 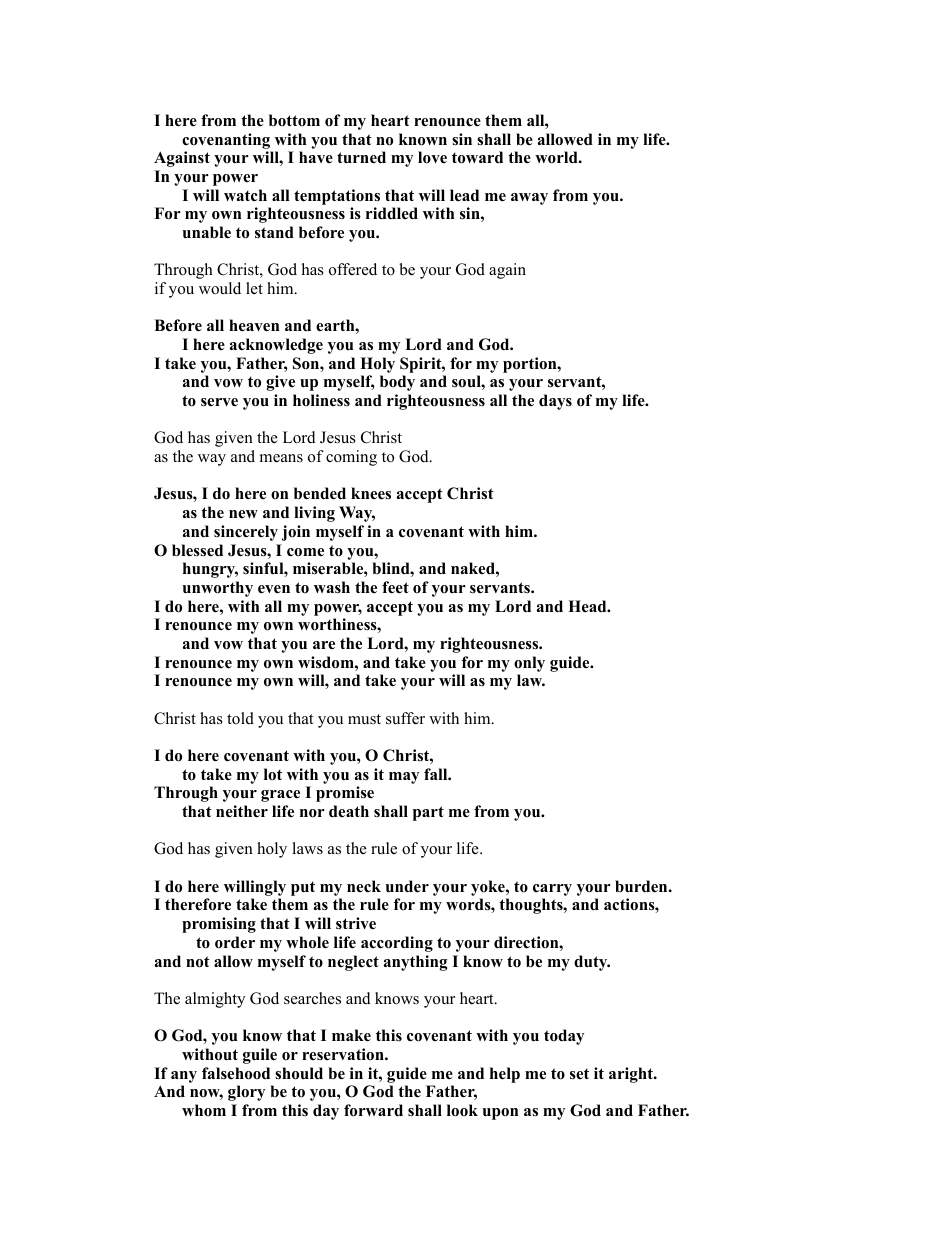 I want to click on under, so click(x=407, y=886).
